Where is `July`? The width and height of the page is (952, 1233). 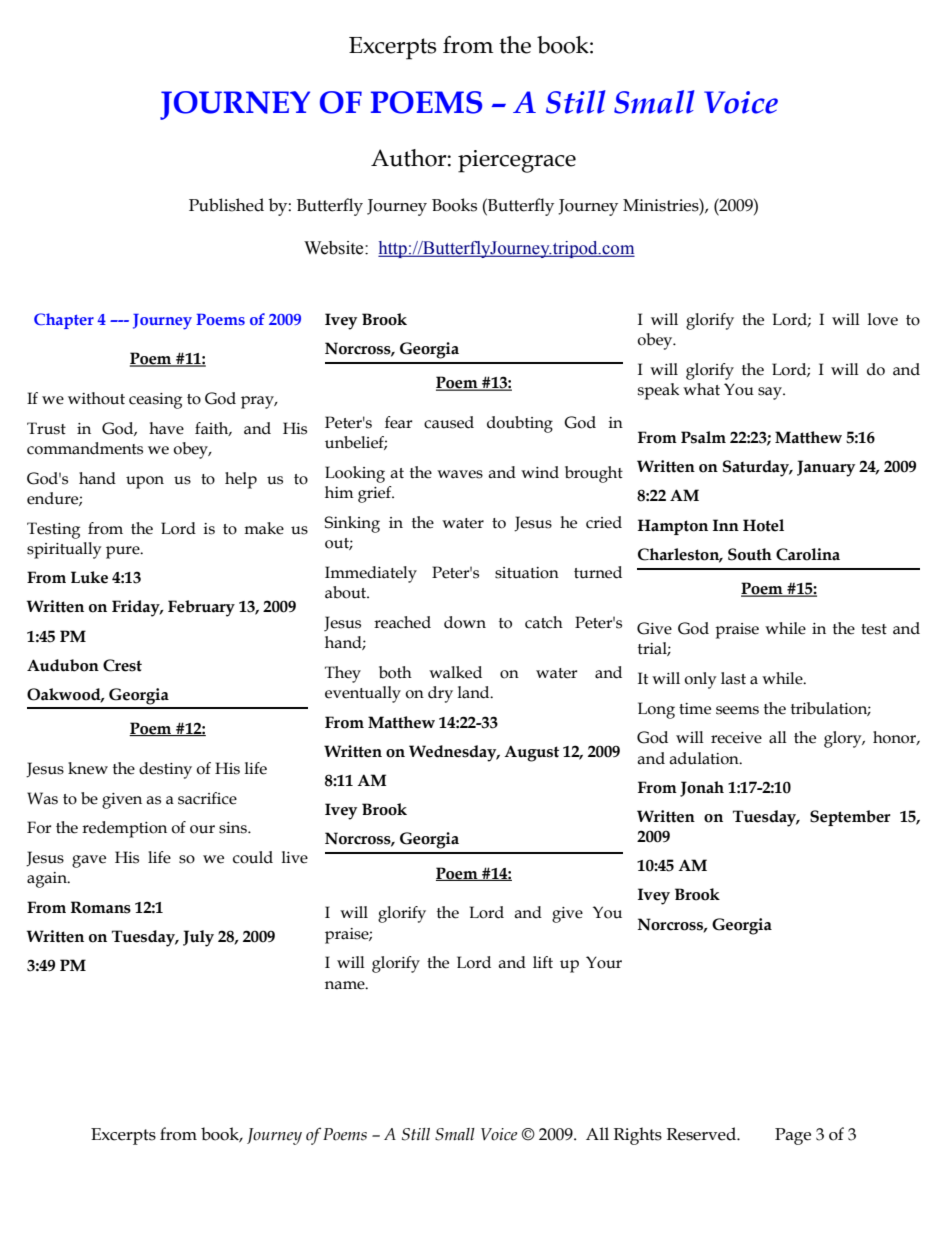
July is located at coordinates (198, 938).
